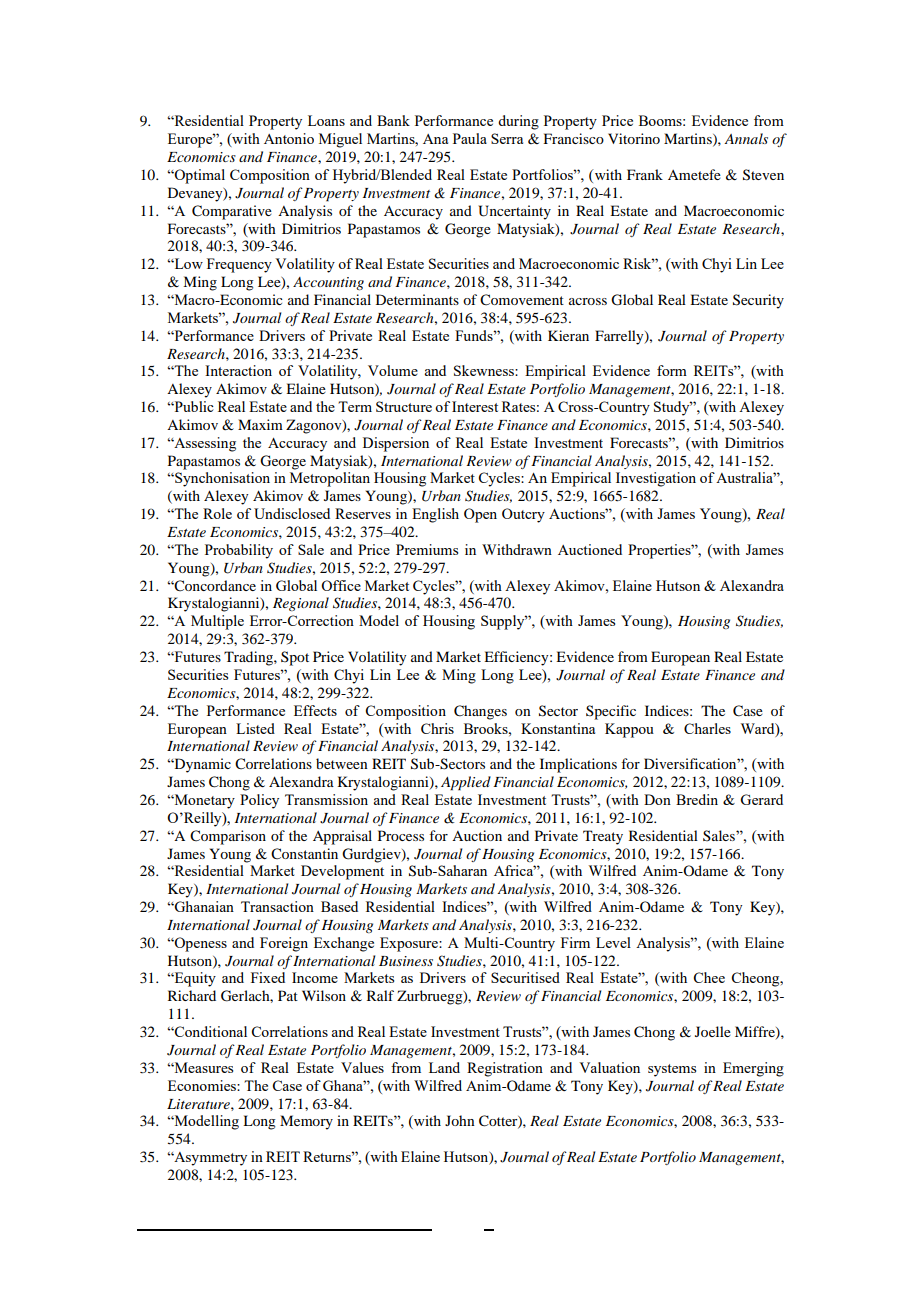  Describe the element at coordinates (435, 515) in the screenshot. I see `English` at that location.
